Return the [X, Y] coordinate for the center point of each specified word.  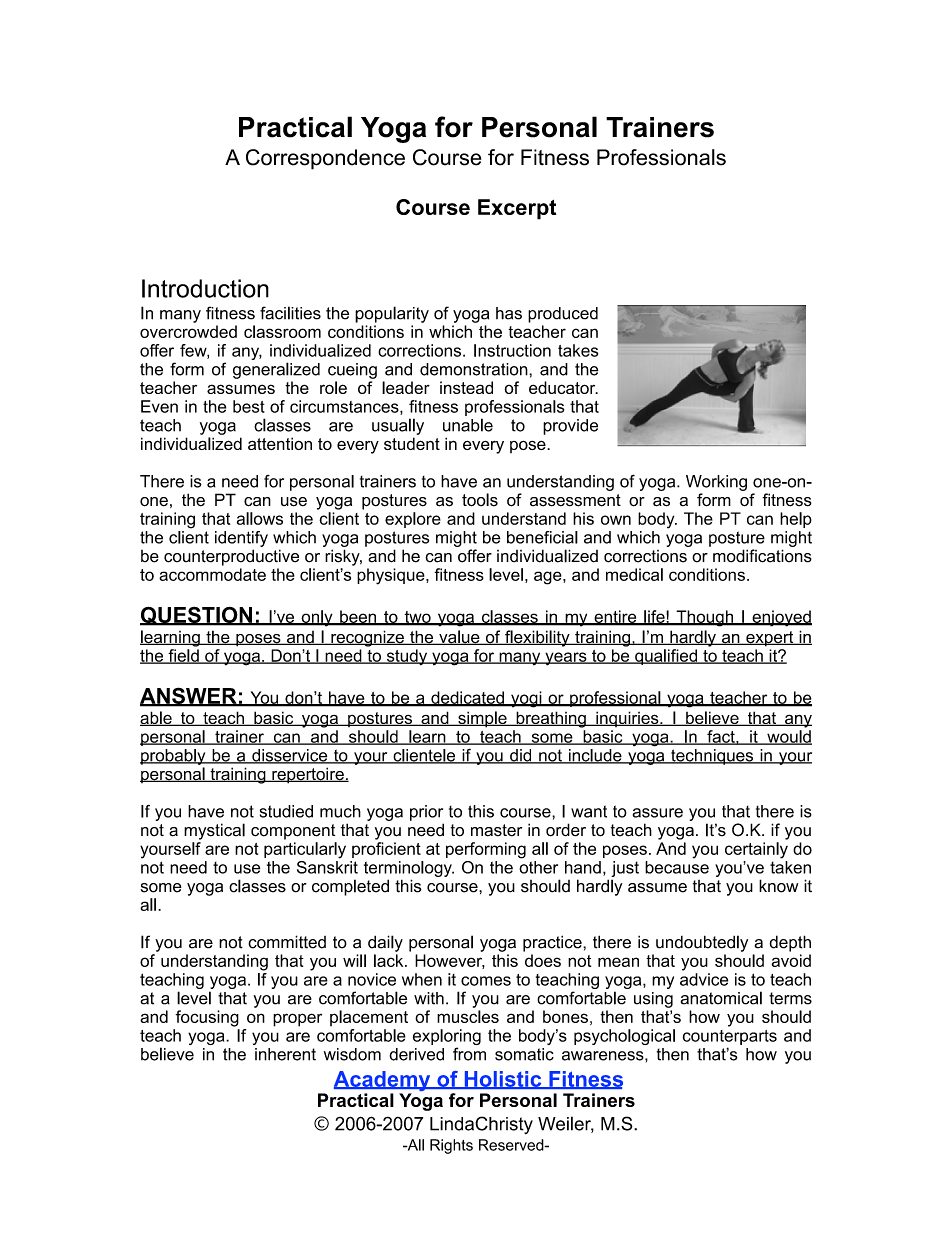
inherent [285, 1054]
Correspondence [325, 159]
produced [563, 315]
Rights [451, 1146]
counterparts [730, 1037]
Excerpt [517, 209]
